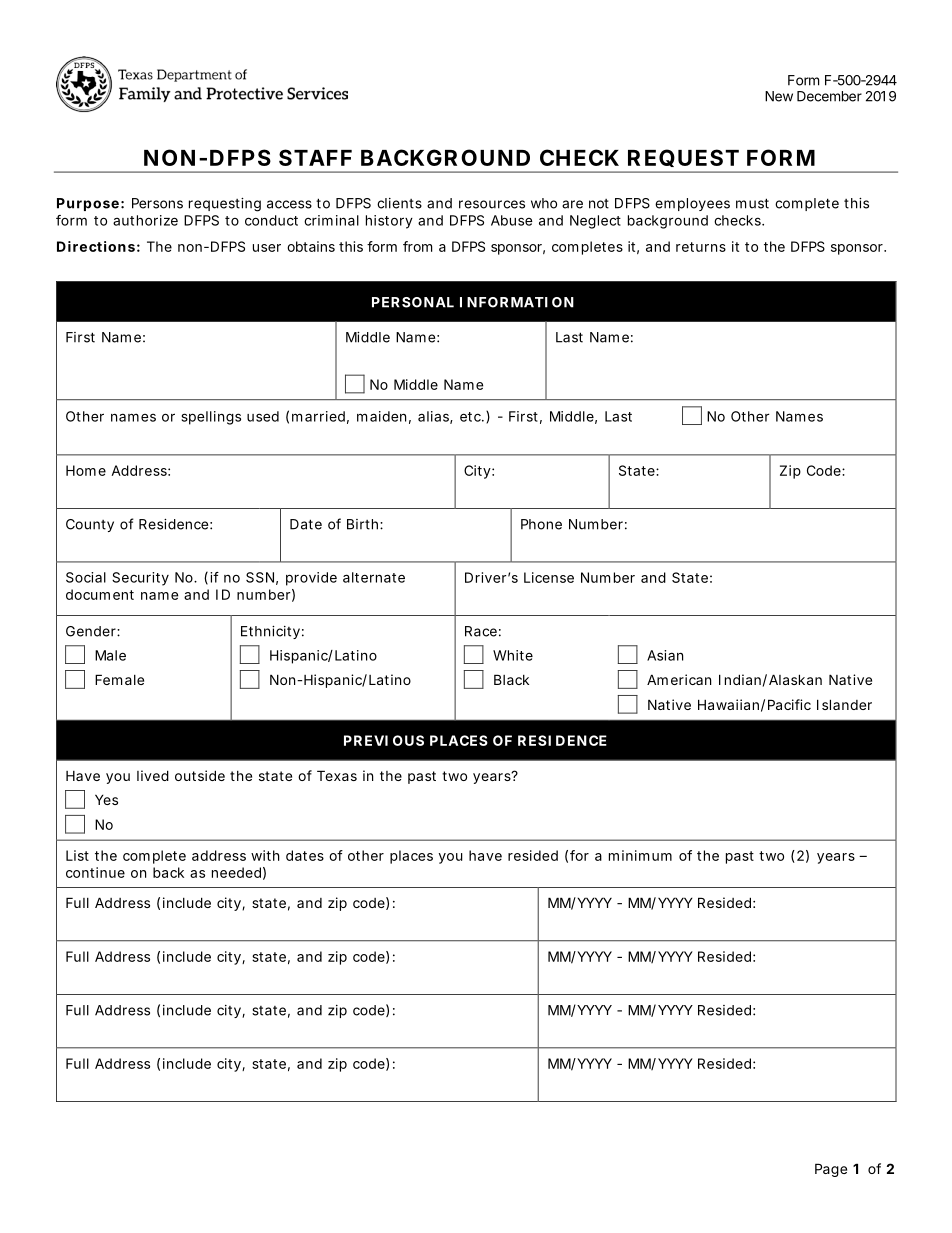 The width and height of the page is (952, 1233). I want to click on Persons, so click(157, 203).
